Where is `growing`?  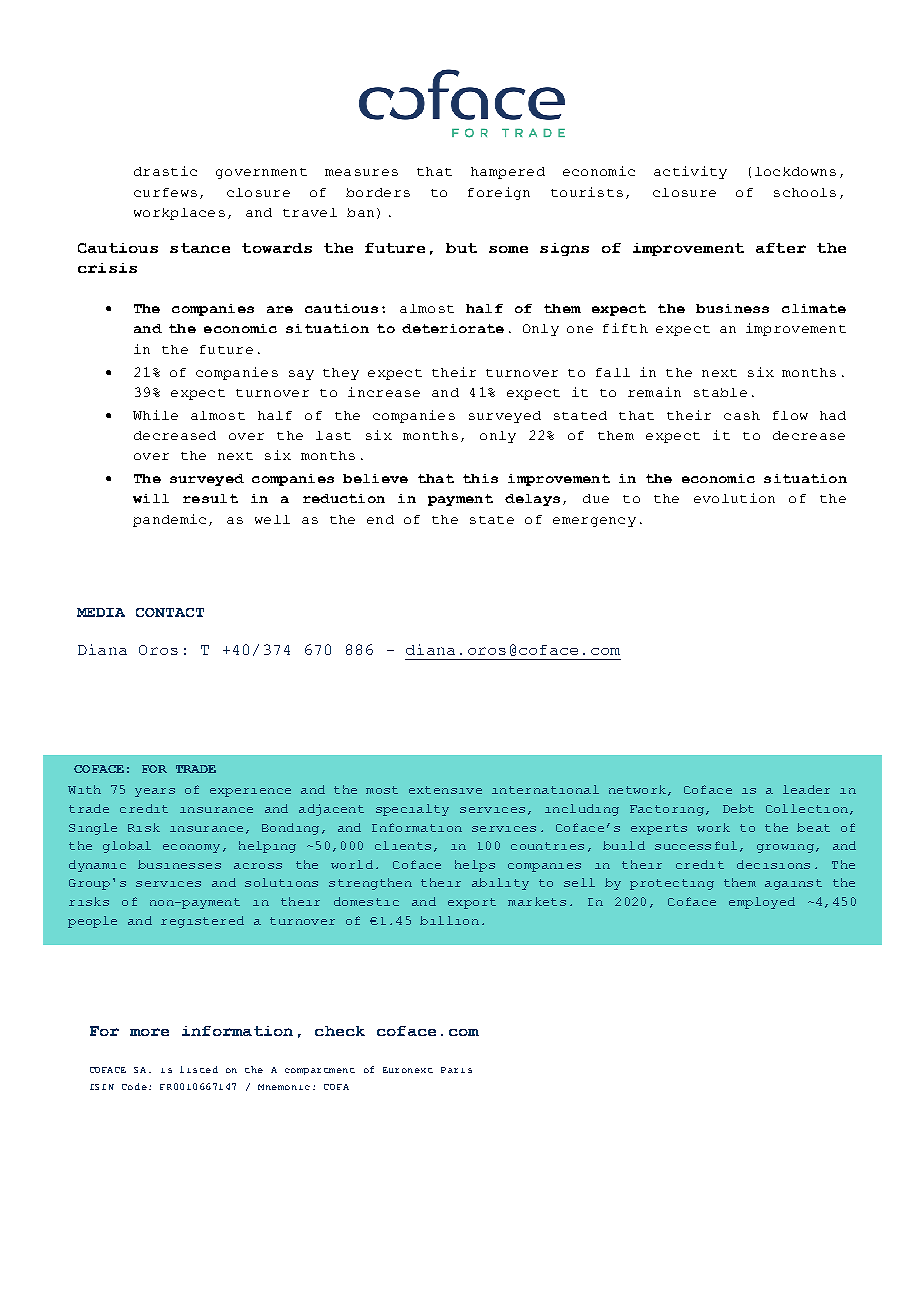 growing is located at coordinates (785, 848).
